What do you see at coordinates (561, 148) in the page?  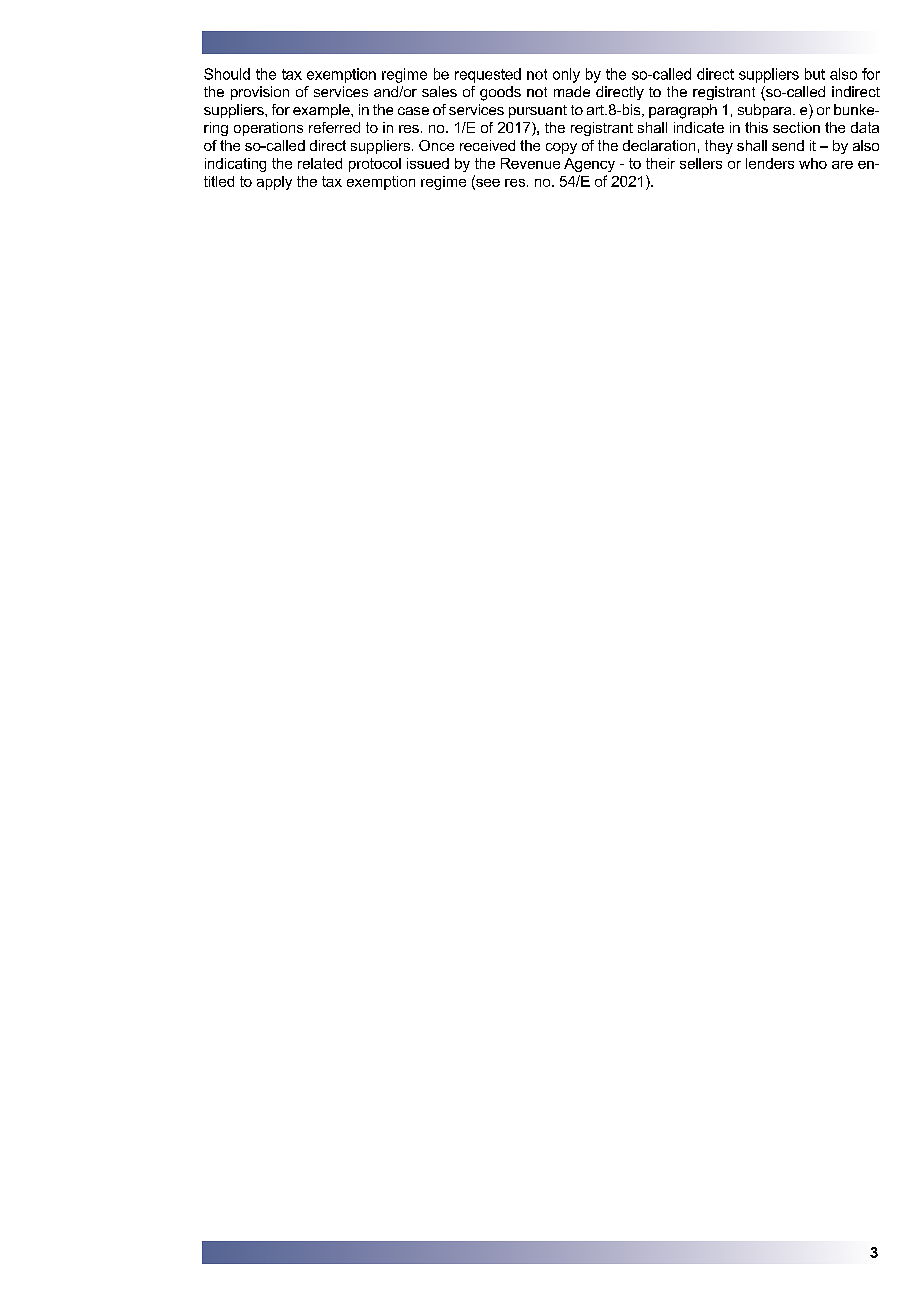 I see `copy` at bounding box center [561, 148].
